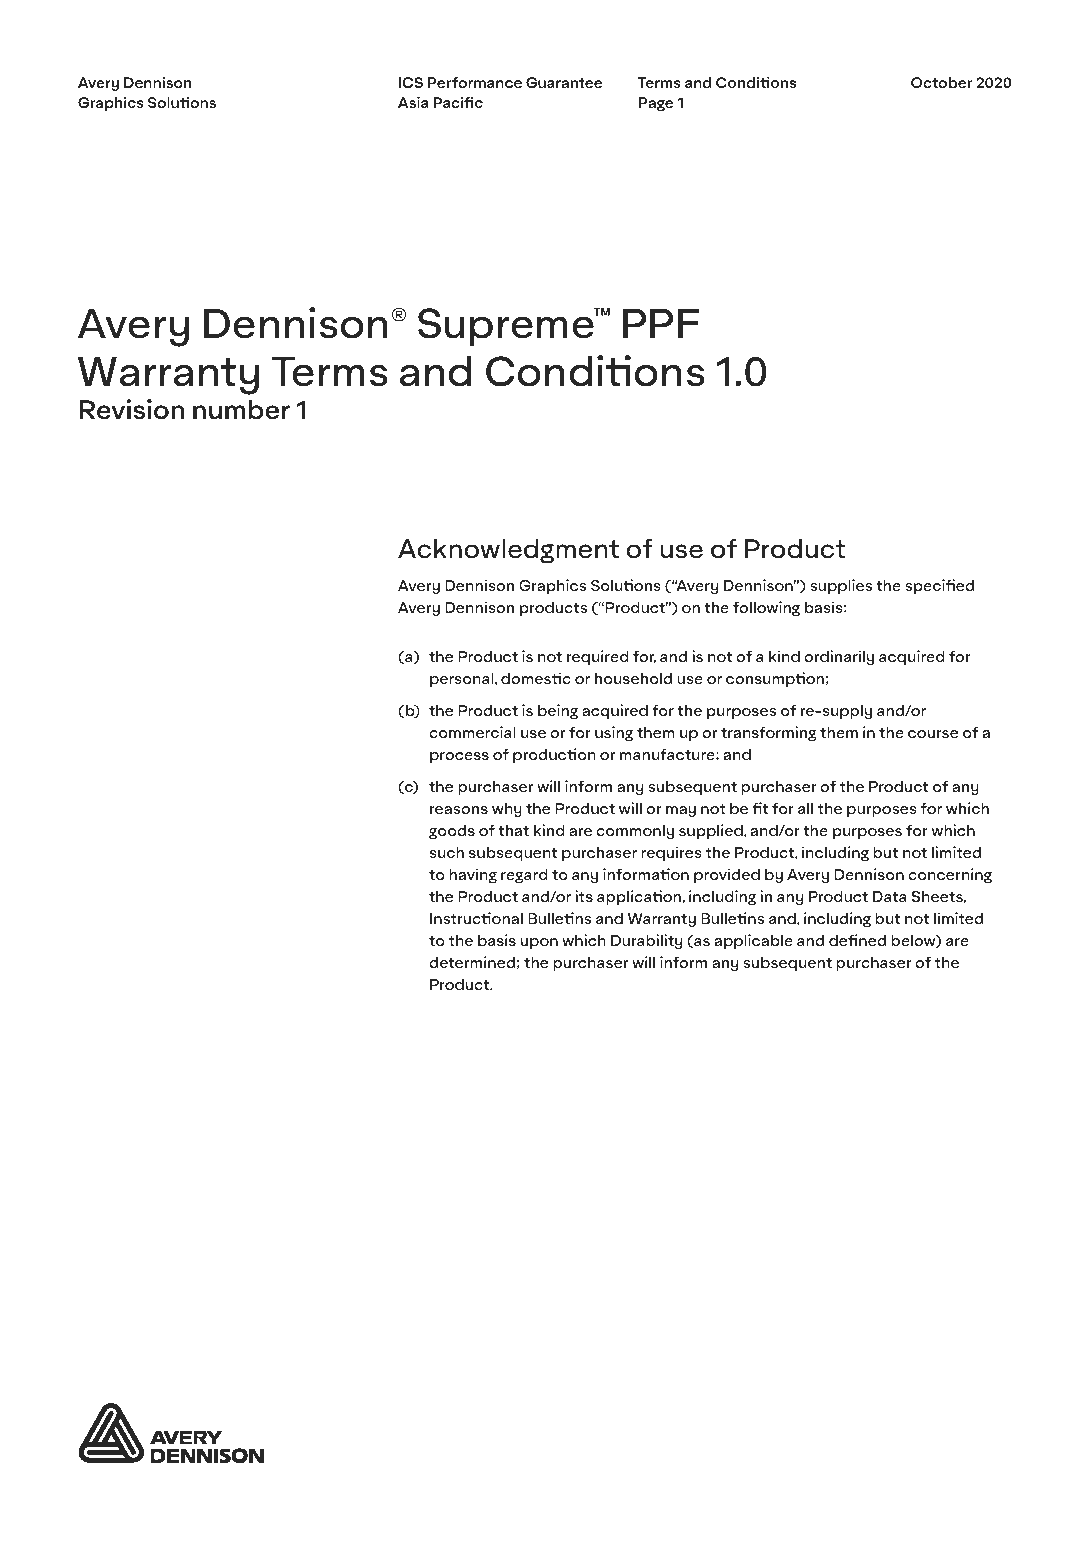 This screenshot has width=1090, height=1541. What do you see at coordinates (841, 586) in the screenshot?
I see `supplies` at bounding box center [841, 586].
